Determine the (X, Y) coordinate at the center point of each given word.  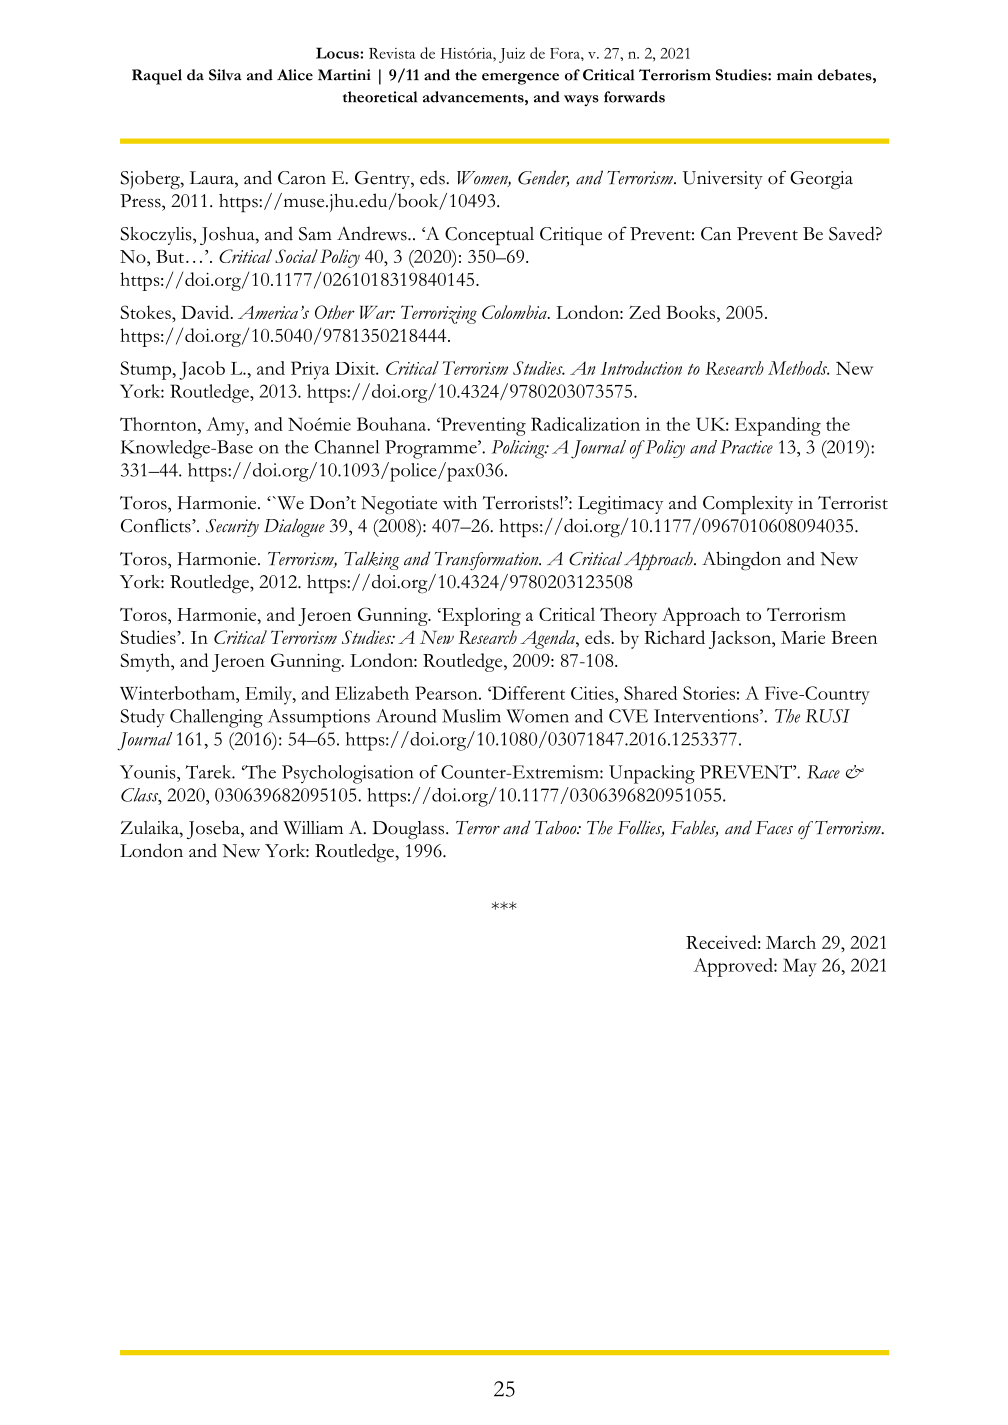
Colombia (515, 312)
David (206, 312)
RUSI (827, 716)
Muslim (471, 716)
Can (716, 234)
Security (232, 528)
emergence (520, 79)
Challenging (216, 718)
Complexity (748, 505)
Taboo (557, 828)
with (460, 503)
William (313, 828)
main (794, 75)
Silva (225, 75)
